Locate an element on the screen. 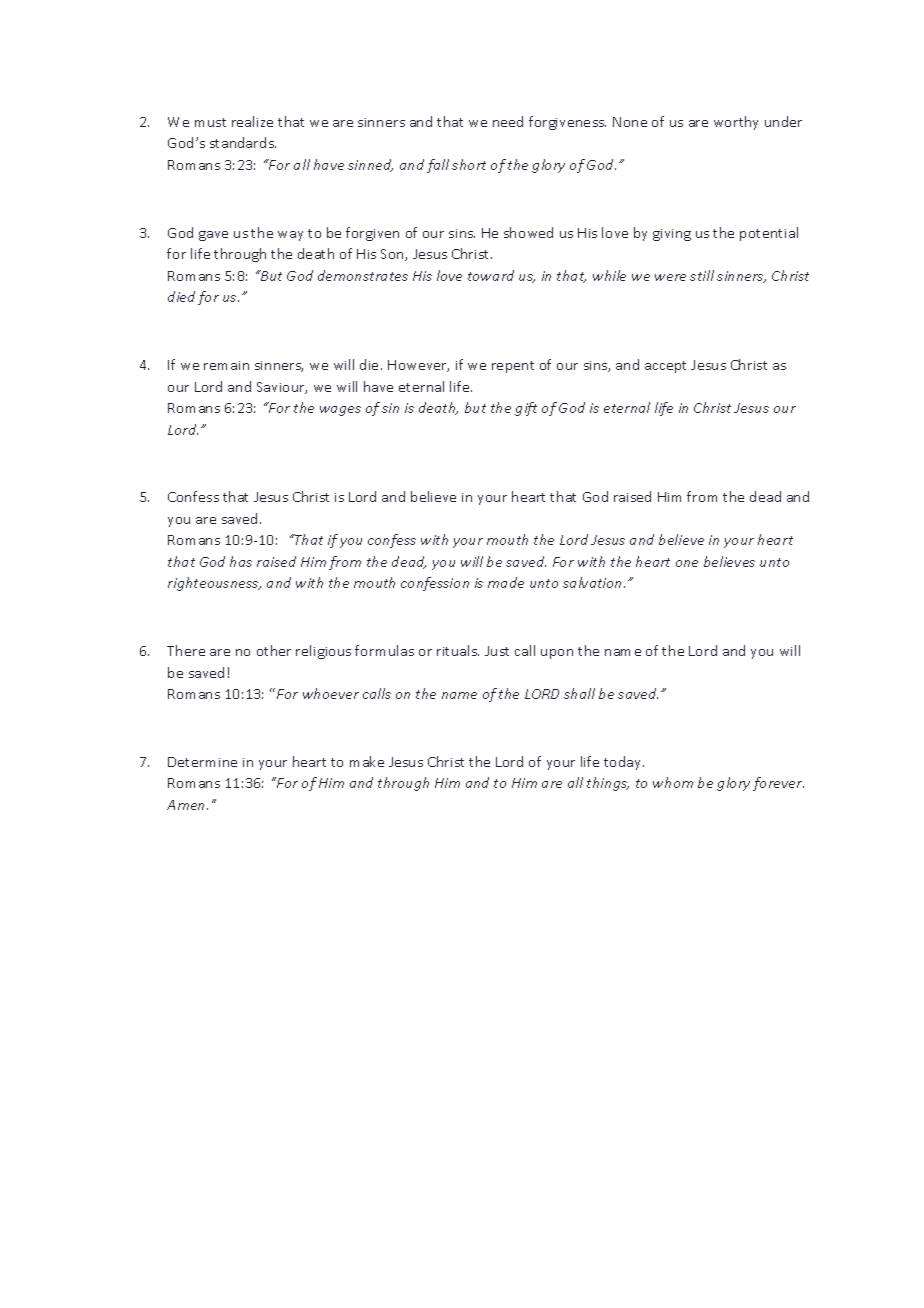 This screenshot has height=1308, width=924. make is located at coordinates (367, 761).
